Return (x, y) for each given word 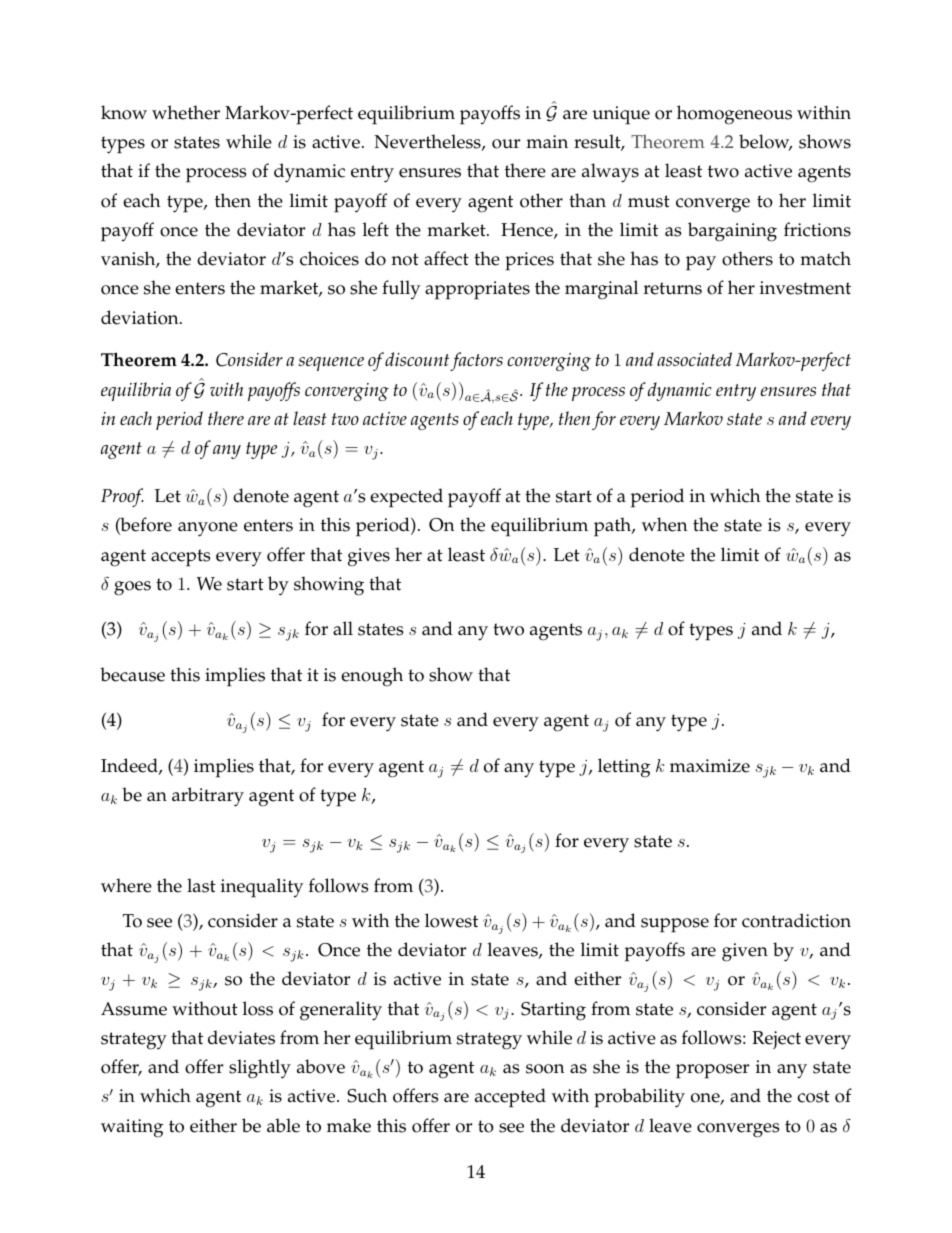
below (765, 142)
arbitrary (208, 797)
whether (186, 112)
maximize (710, 766)
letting (624, 768)
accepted (510, 1098)
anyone (208, 529)
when (664, 524)
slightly (260, 1069)
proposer (712, 1071)
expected (406, 498)
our (506, 144)
